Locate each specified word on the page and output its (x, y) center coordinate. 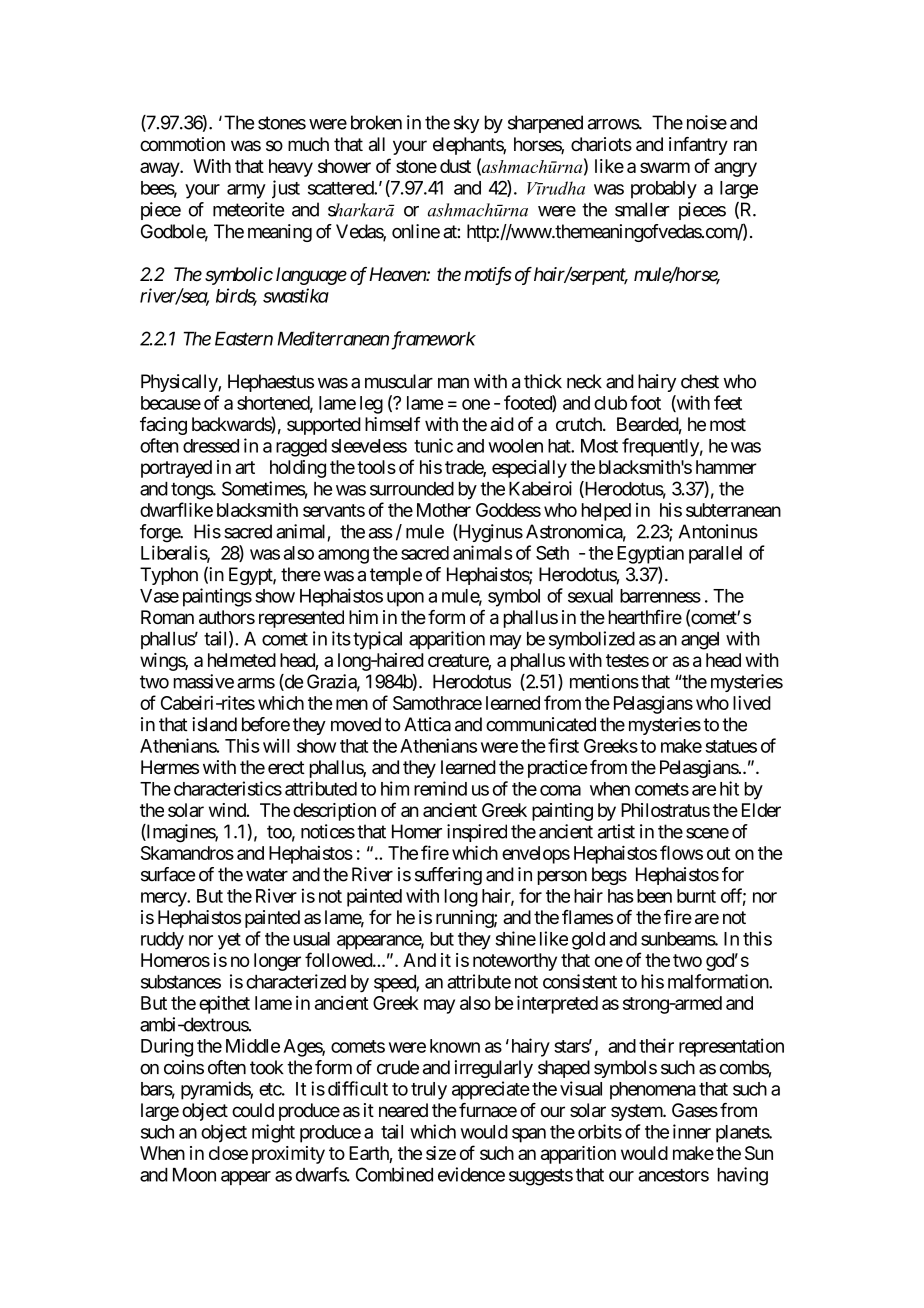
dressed (211, 446)
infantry (698, 146)
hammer (726, 467)
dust (455, 166)
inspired (477, 833)
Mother (444, 510)
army (246, 191)
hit (729, 788)
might (273, 1133)
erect (286, 767)
